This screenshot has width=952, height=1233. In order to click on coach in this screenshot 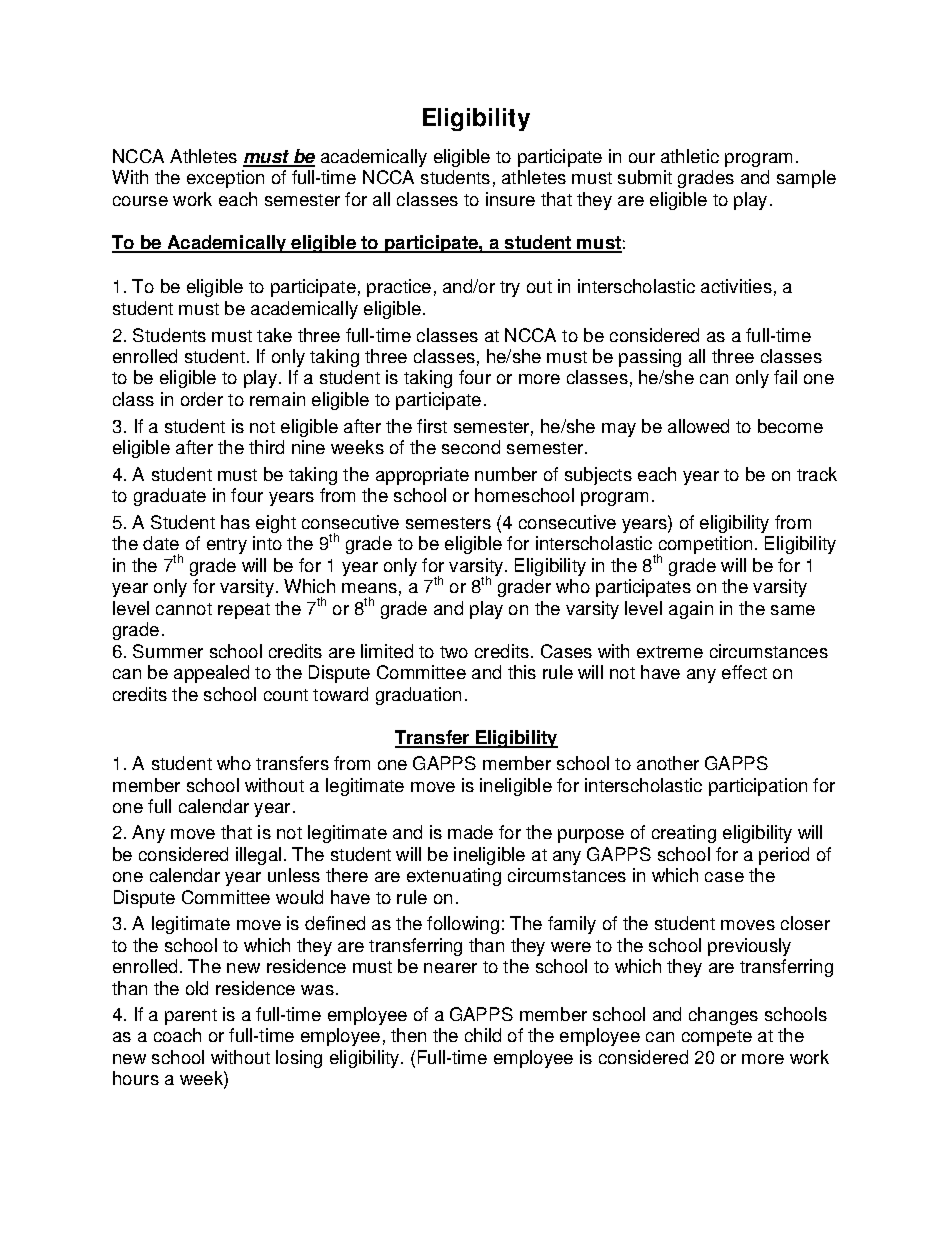, I will do `click(177, 1035)`.
